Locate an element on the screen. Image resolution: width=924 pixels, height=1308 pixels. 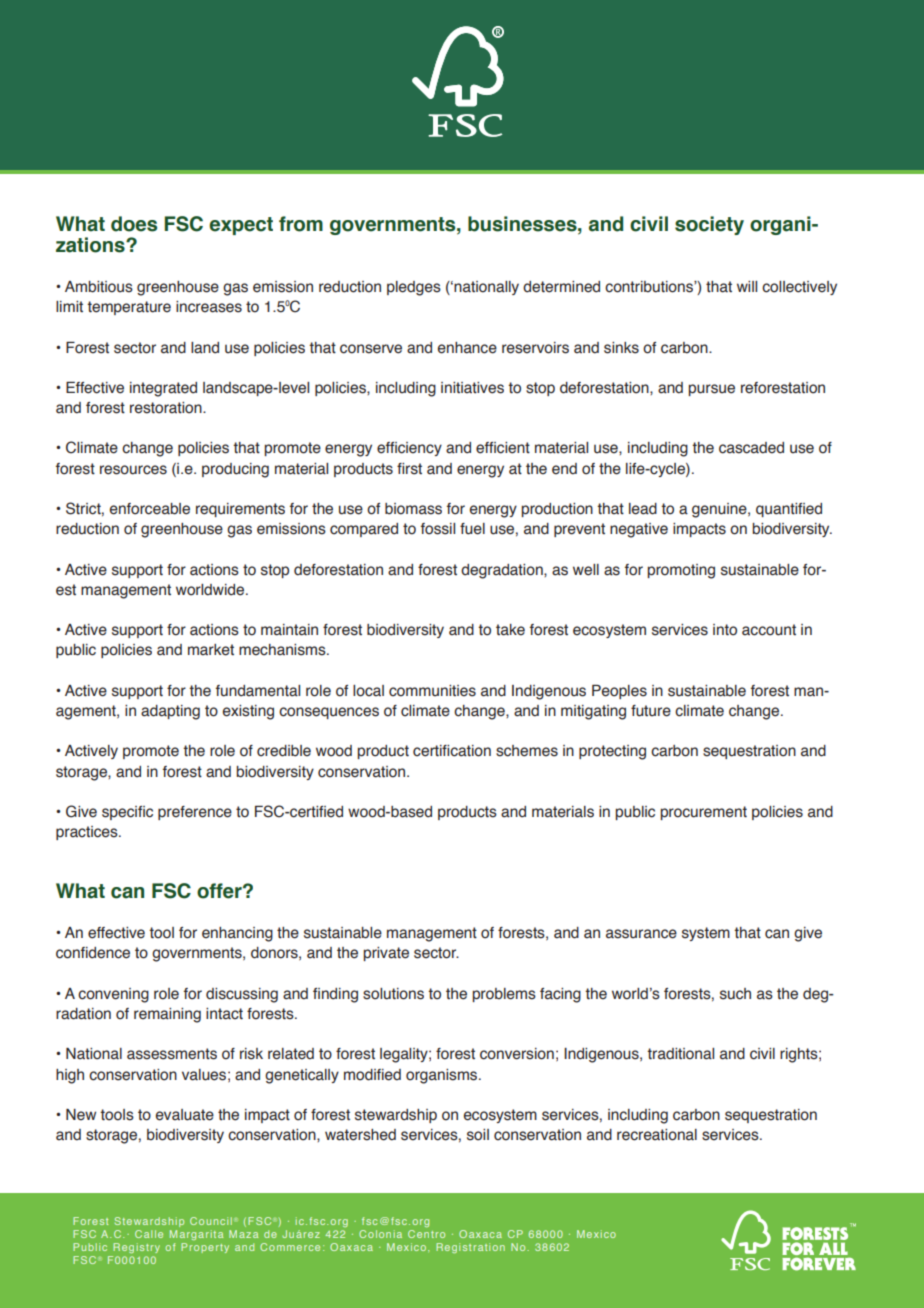
evaluate is located at coordinates (185, 1115).
